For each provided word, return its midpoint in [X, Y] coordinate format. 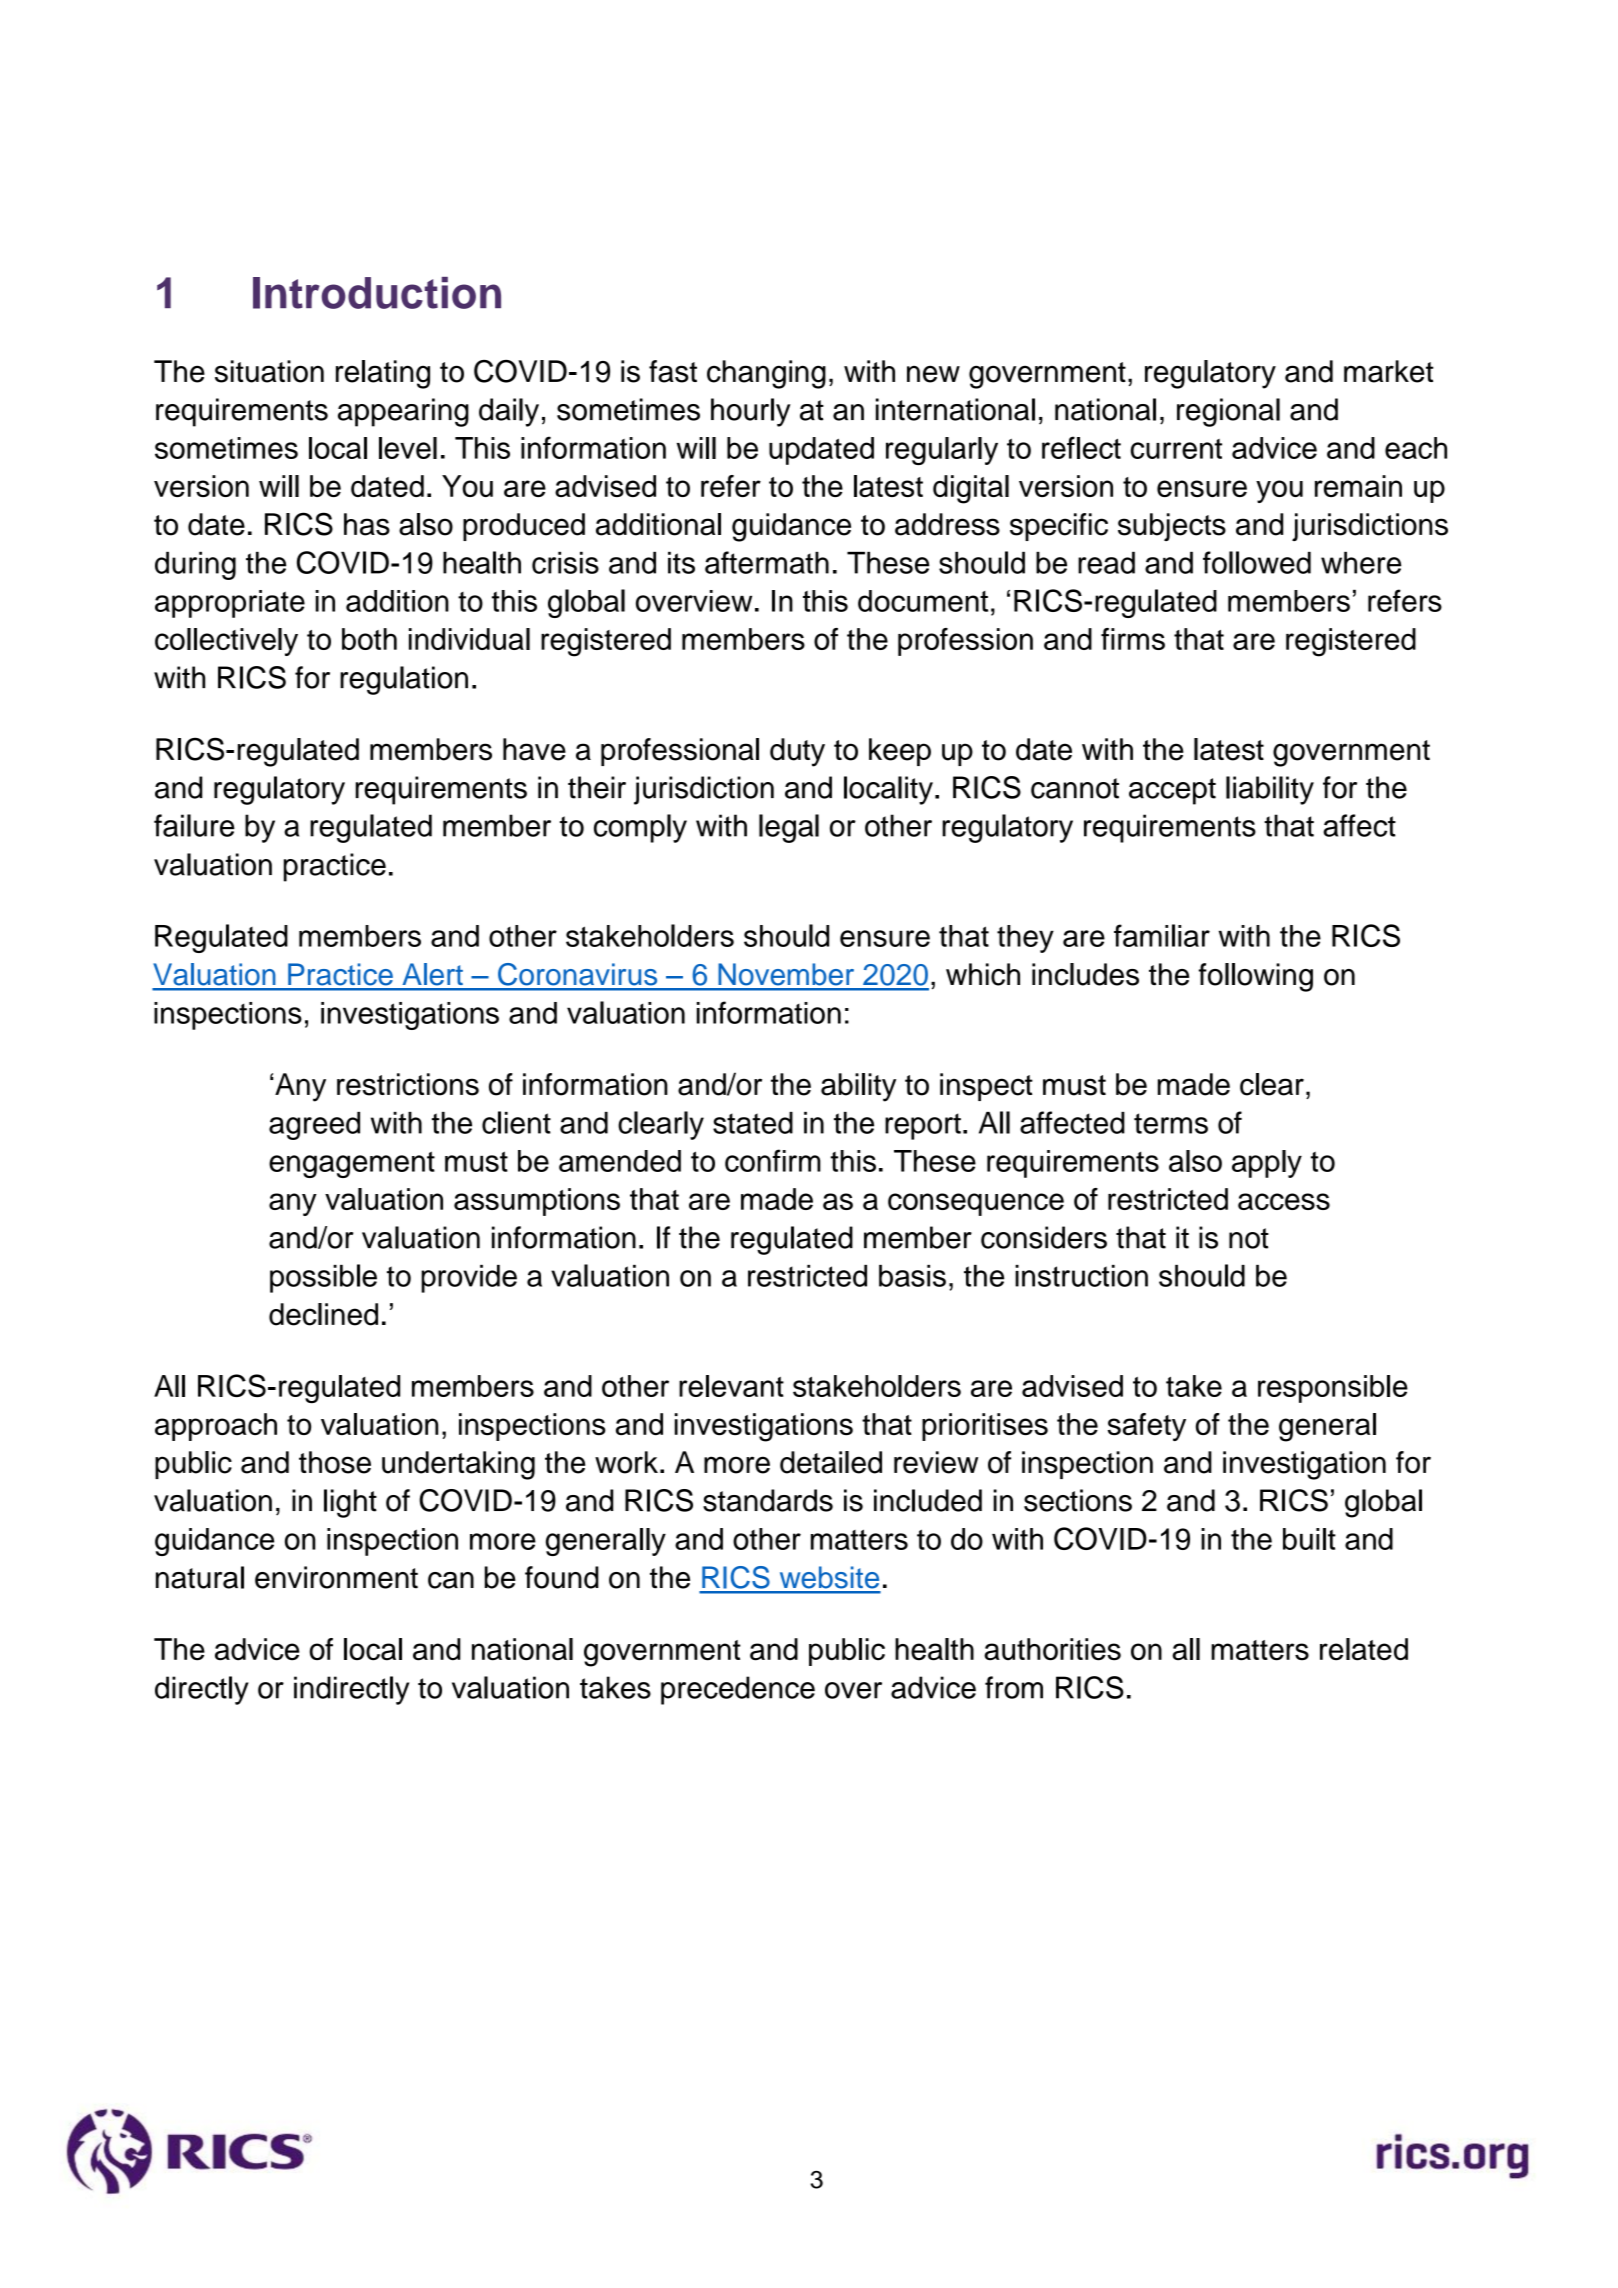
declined [323, 1314]
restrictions [408, 1084]
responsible [1333, 1389]
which [983, 974]
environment [336, 1577]
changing [766, 374]
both [369, 639]
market [1388, 371]
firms [1133, 639]
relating [383, 374]
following [1256, 977]
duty [797, 752]
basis [912, 1276]
